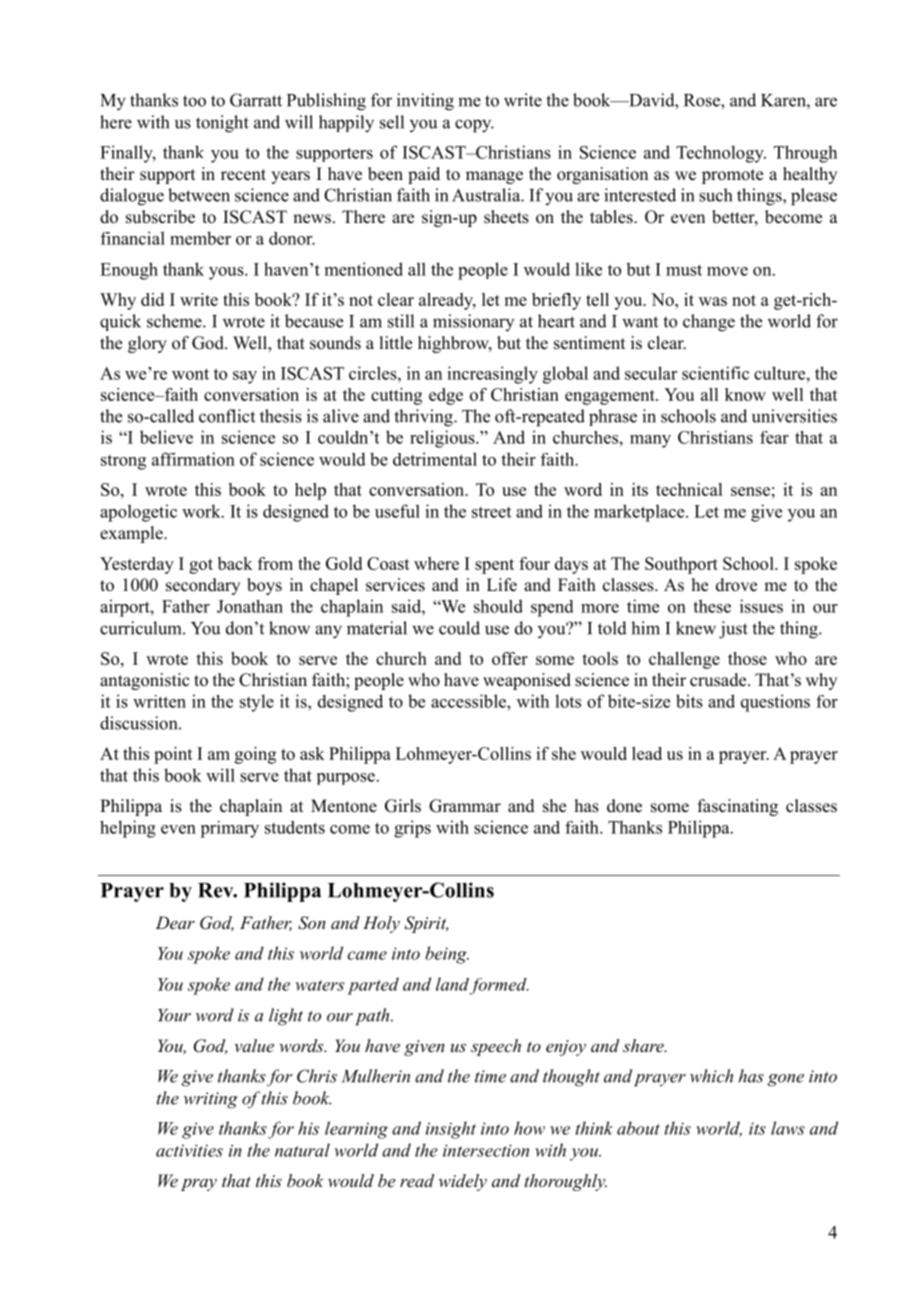  I want to click on laws, so click(788, 1128).
